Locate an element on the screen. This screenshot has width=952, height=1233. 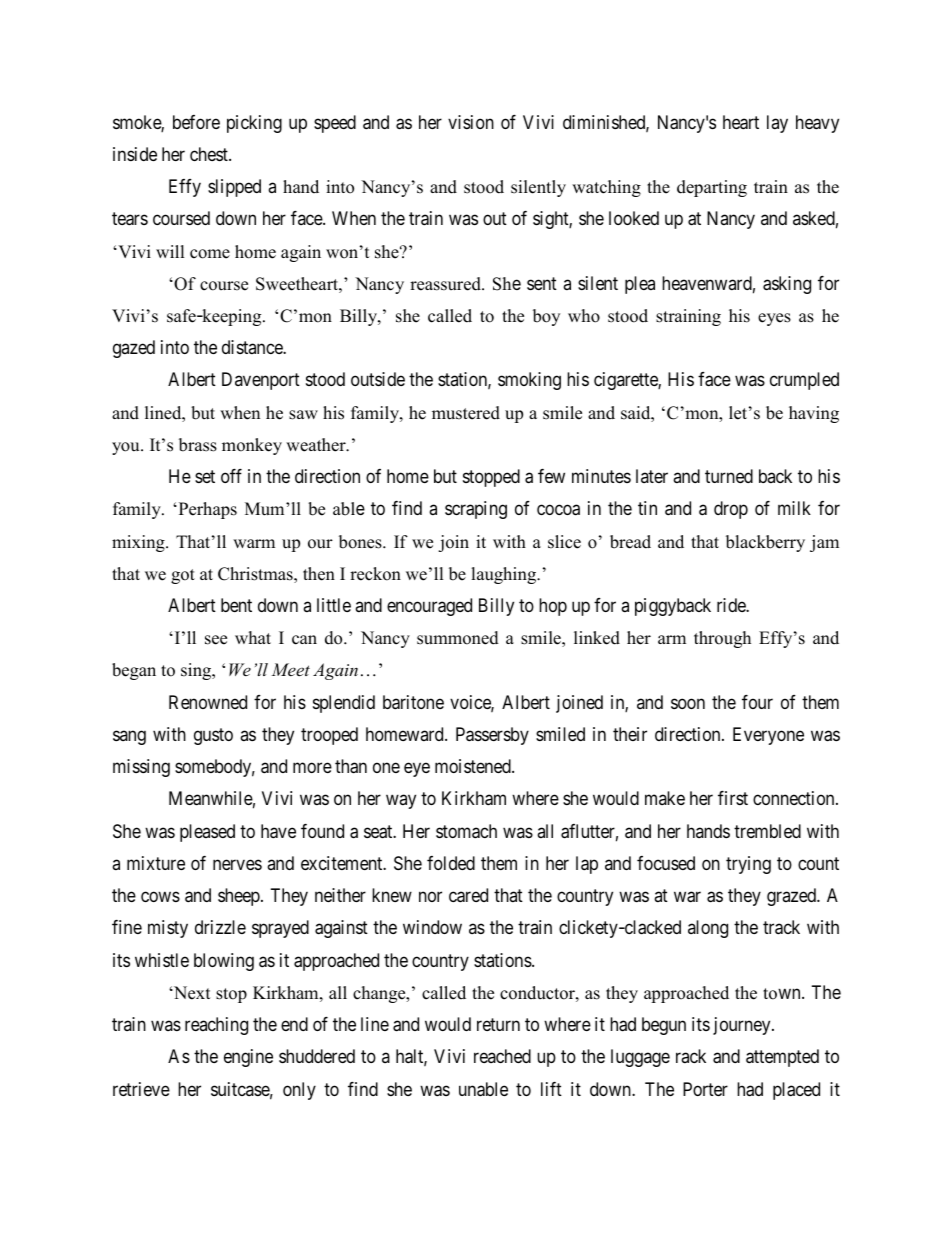
lay is located at coordinates (777, 124).
